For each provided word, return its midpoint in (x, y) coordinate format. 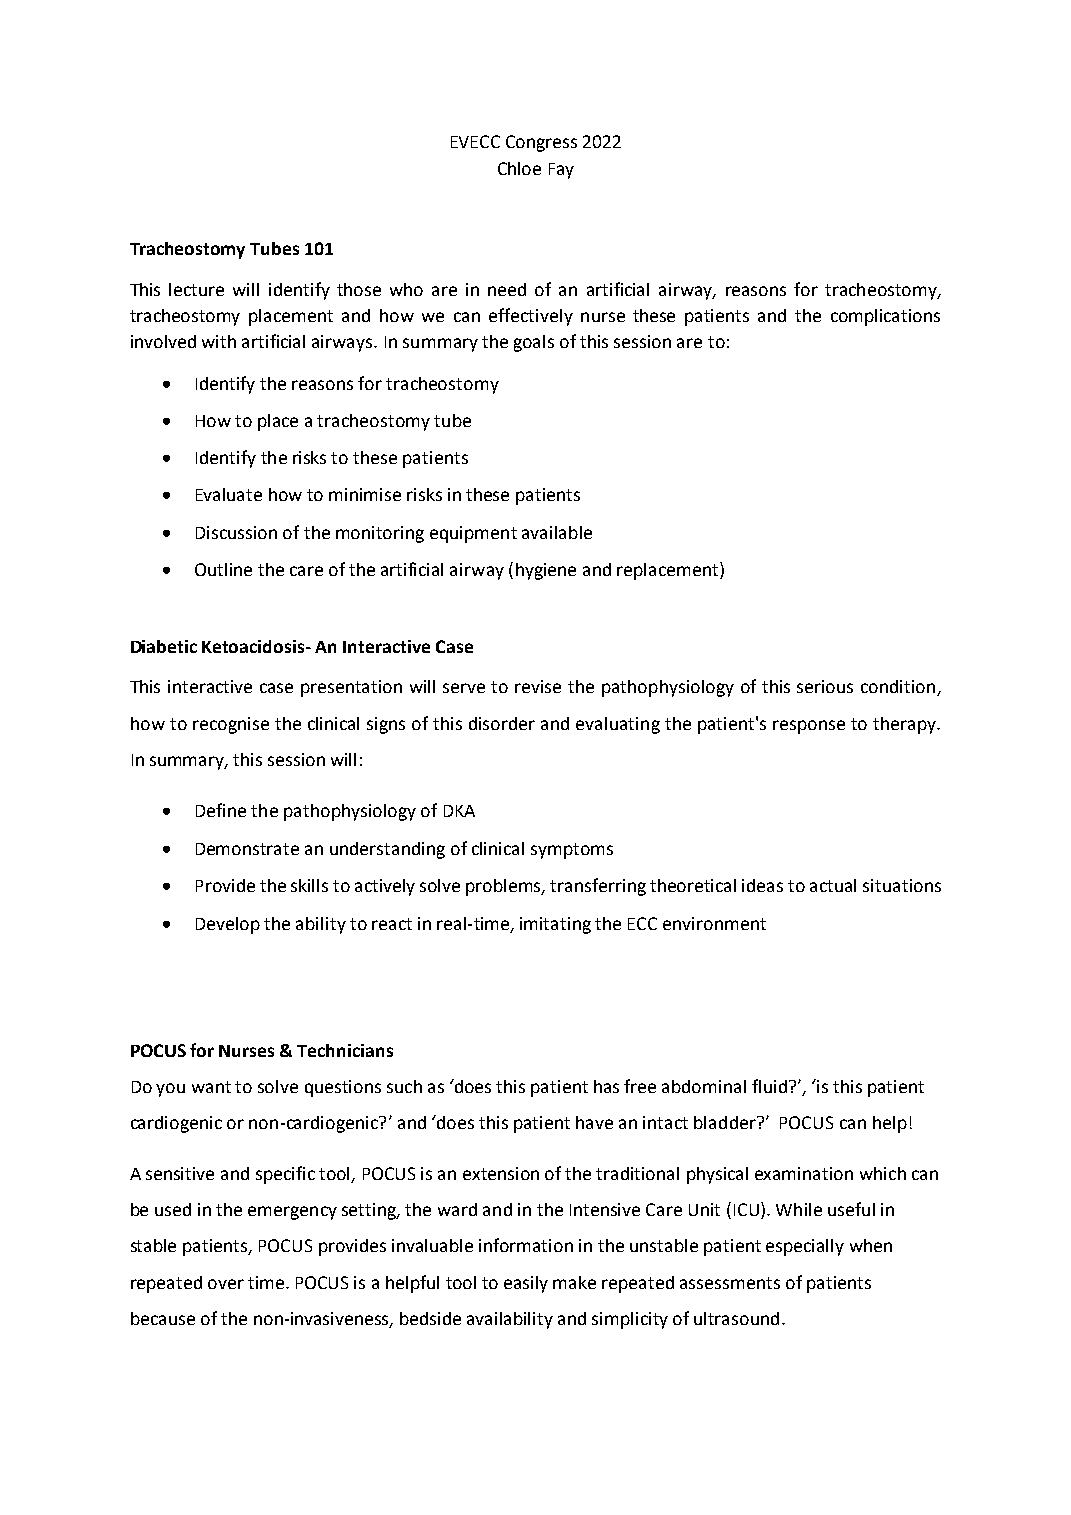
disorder (502, 723)
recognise (231, 725)
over (226, 1284)
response (809, 727)
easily (526, 1284)
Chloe (519, 168)
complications (885, 317)
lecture (196, 289)
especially (805, 1247)
